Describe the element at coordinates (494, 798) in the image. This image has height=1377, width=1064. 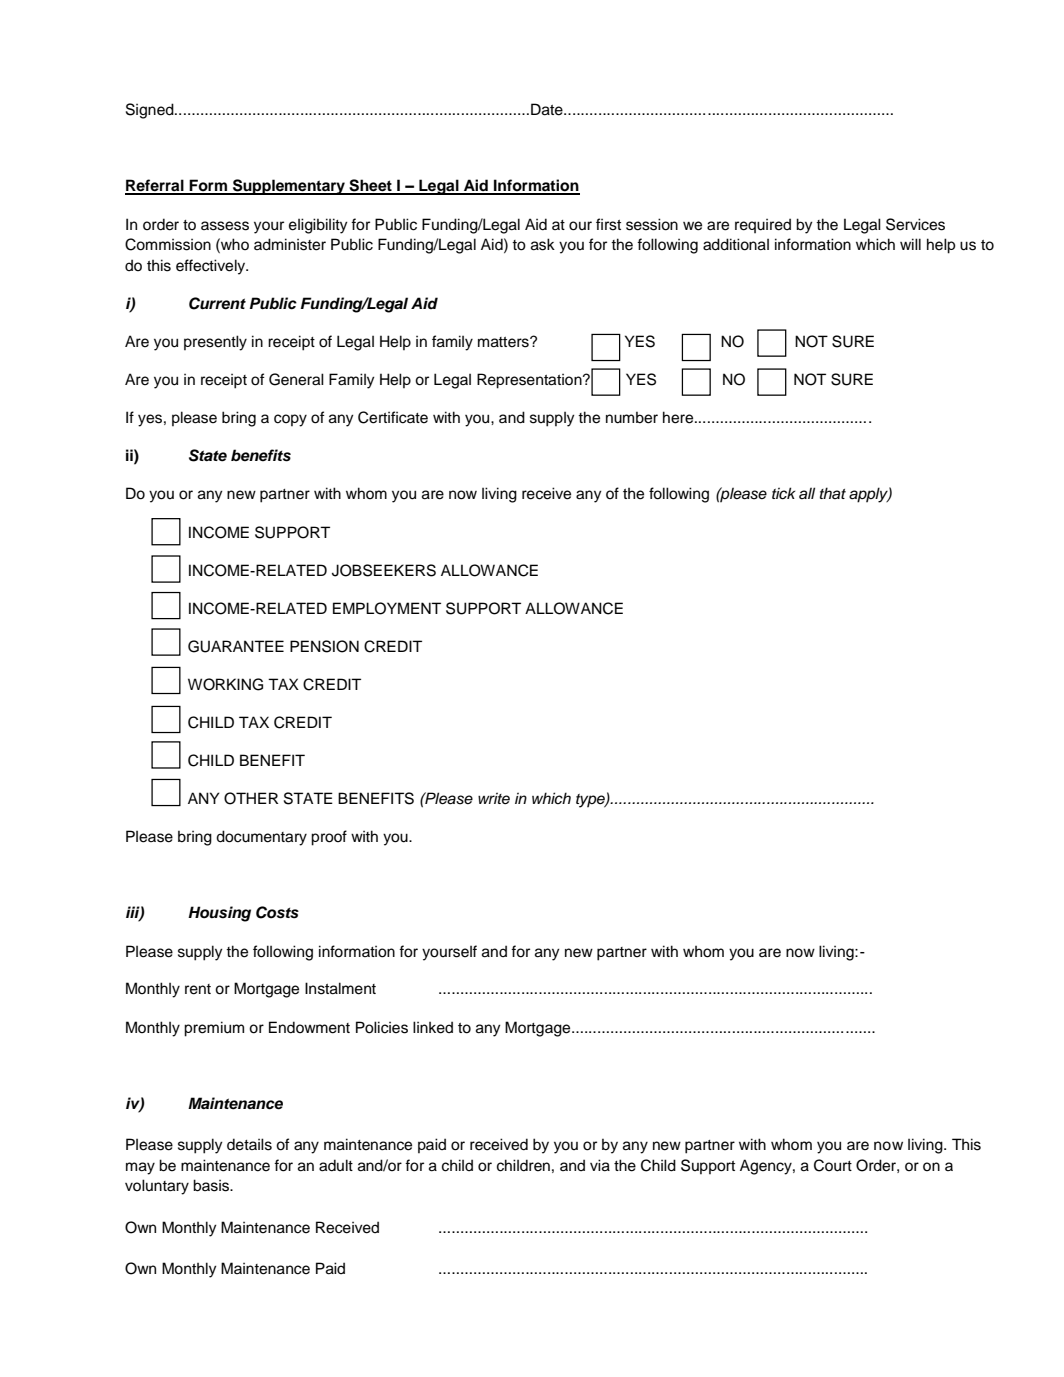
I see `write` at that location.
